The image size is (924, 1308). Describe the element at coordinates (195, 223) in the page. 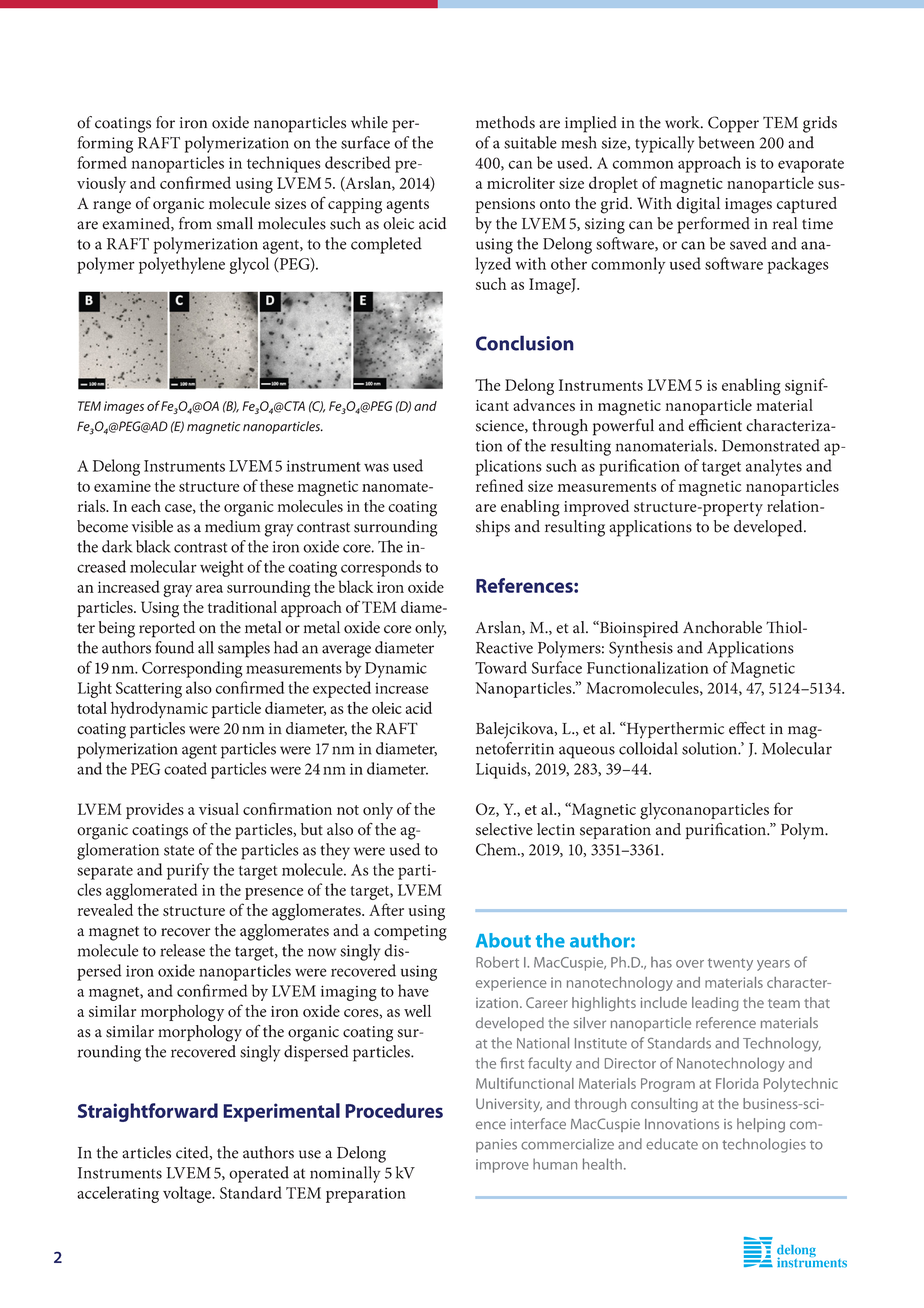

I see `from` at that location.
